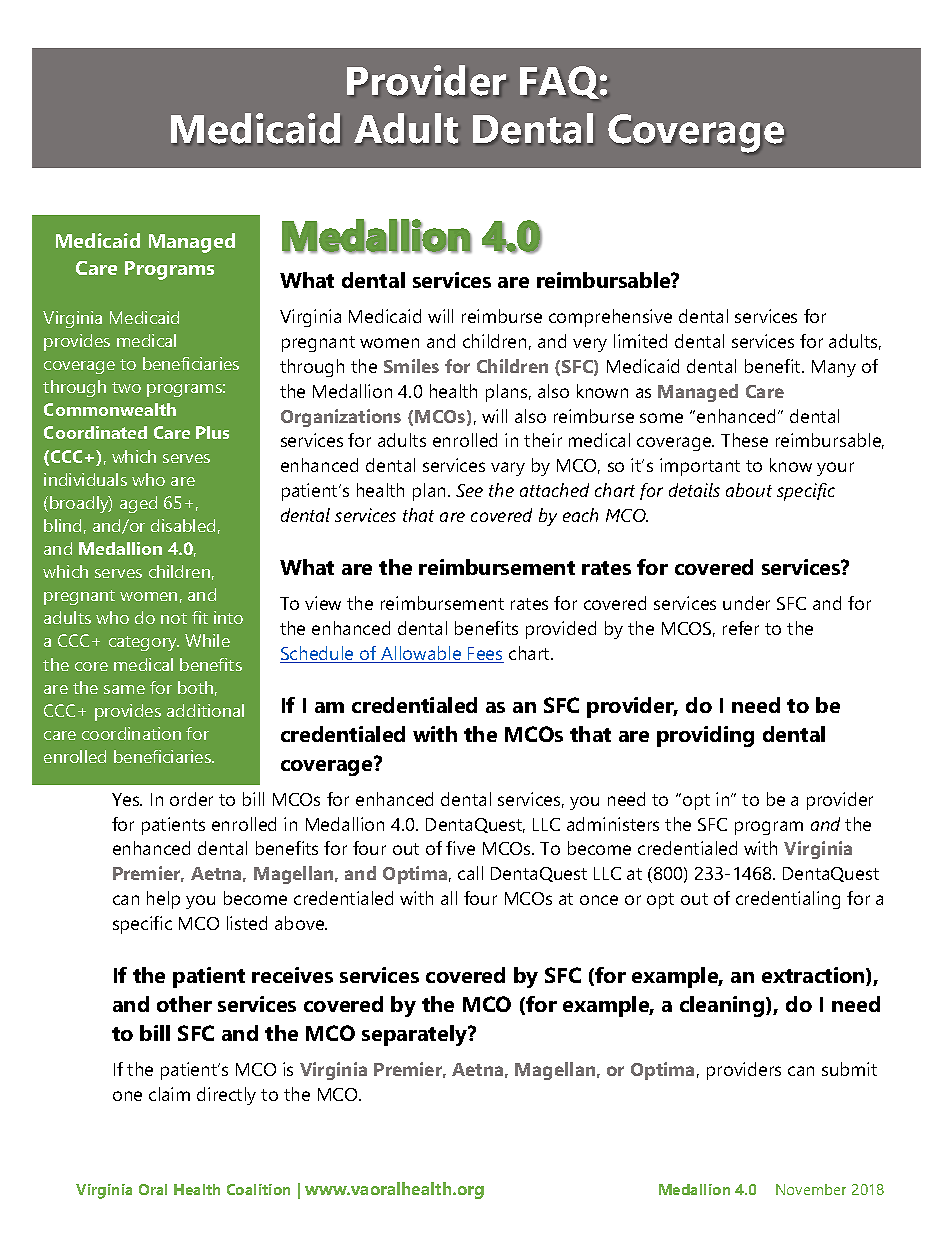 The height and width of the page is (1233, 952). Describe the element at coordinates (741, 628) in the page. I see `refer` at that location.
